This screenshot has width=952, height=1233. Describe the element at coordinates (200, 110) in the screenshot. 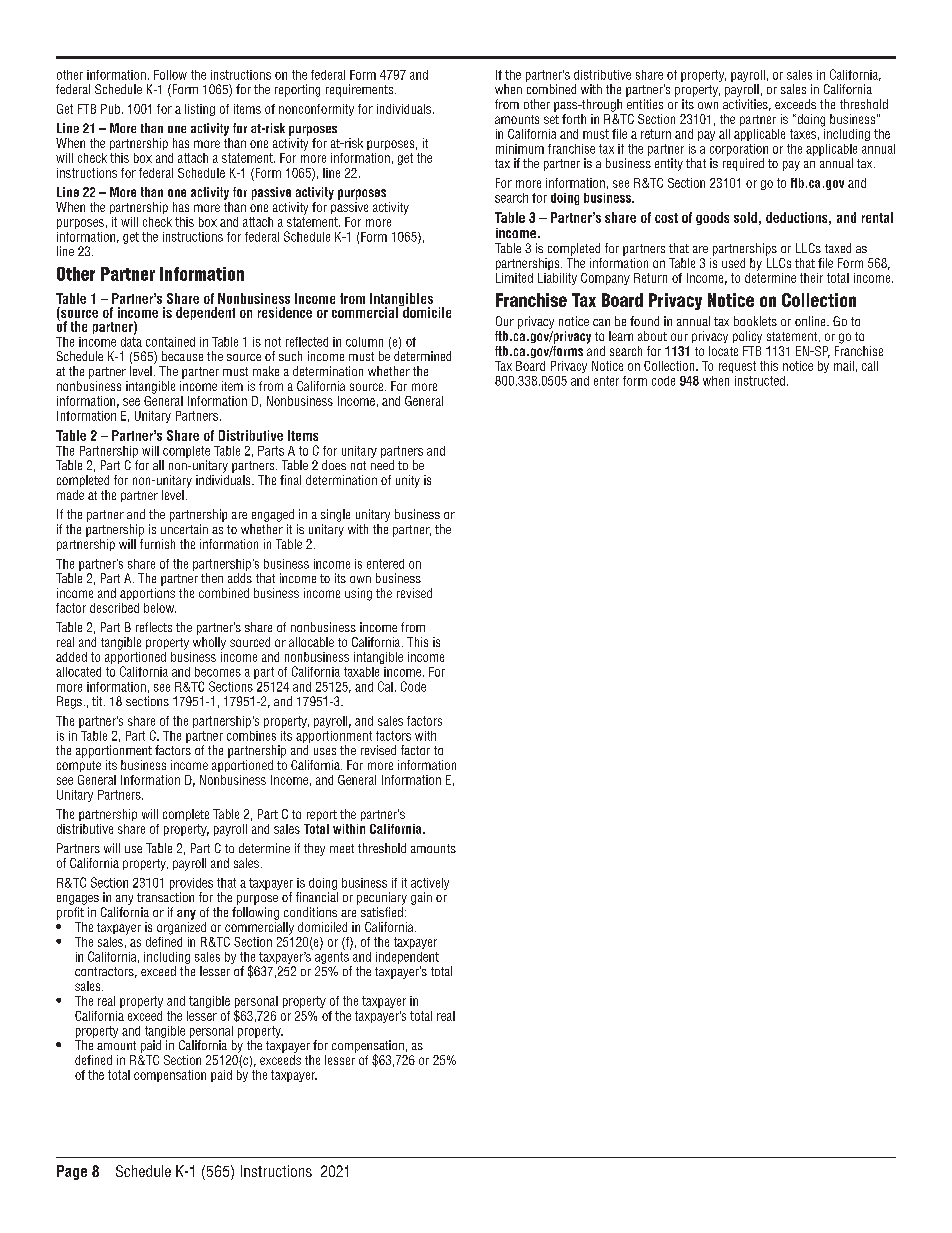

I see `listing` at that location.
